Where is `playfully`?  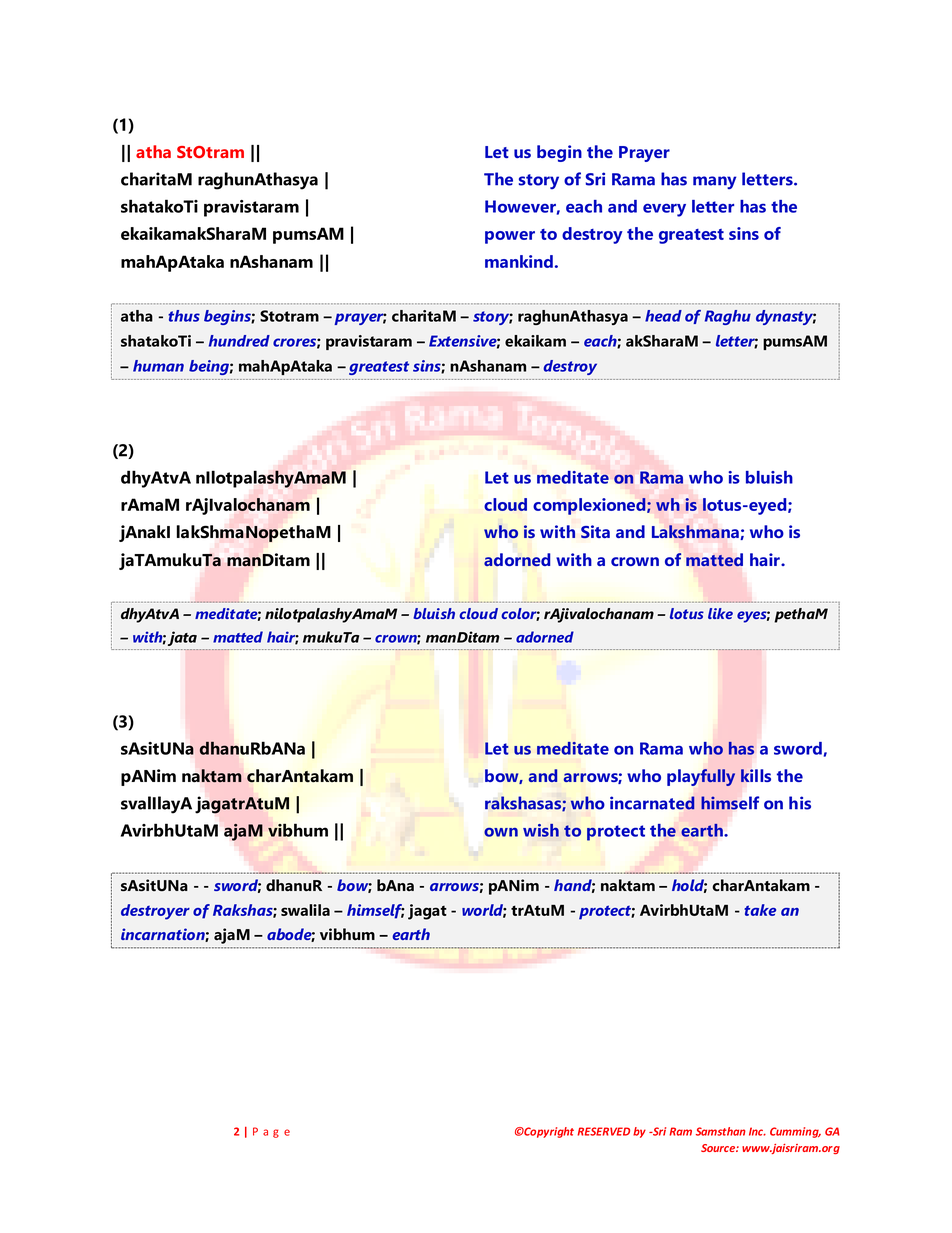 playfully is located at coordinates (701, 777).
